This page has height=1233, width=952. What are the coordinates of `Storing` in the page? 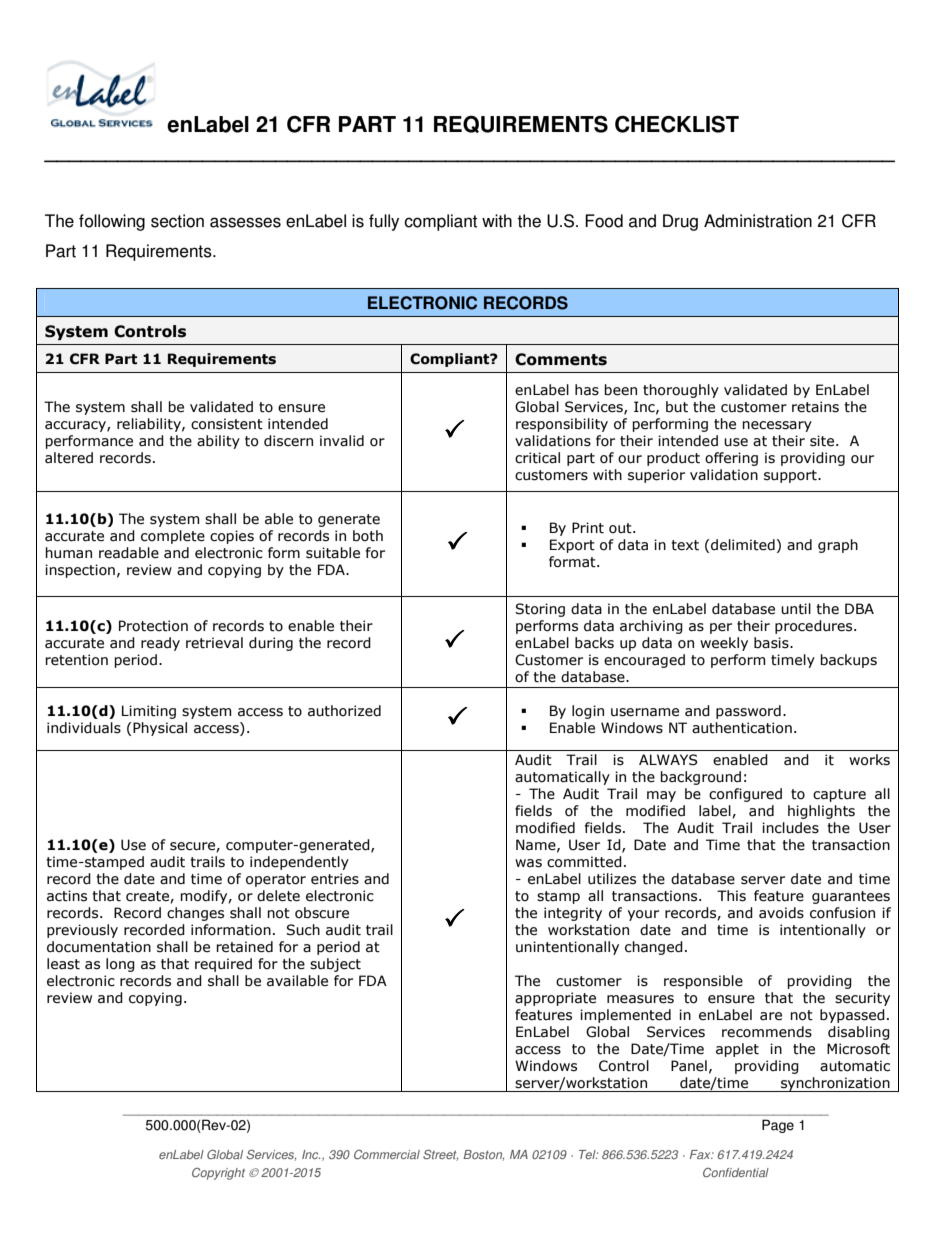 It's located at (540, 610).
